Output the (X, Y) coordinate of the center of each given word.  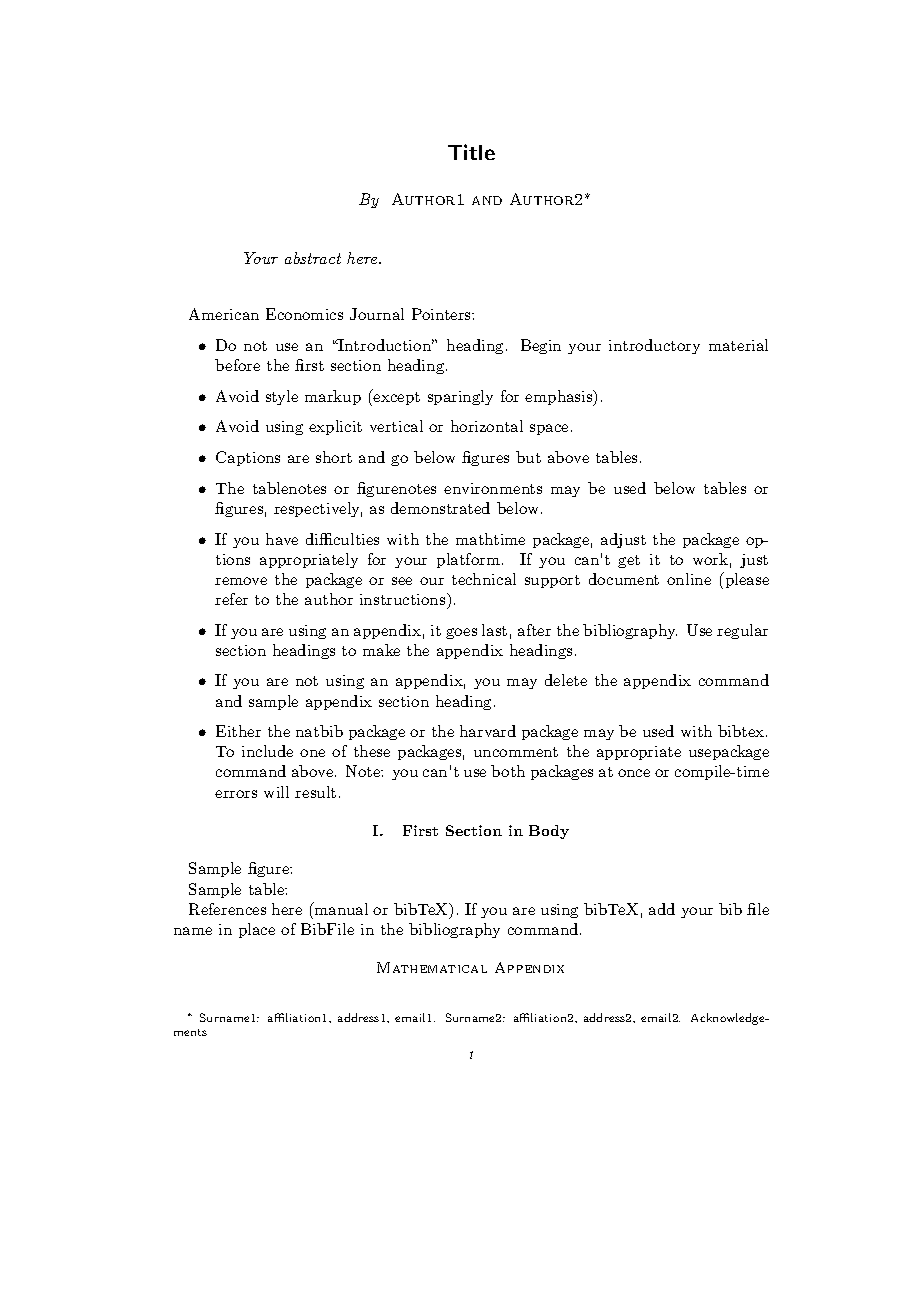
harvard (488, 731)
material (738, 345)
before (237, 365)
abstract (313, 258)
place (257, 930)
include (267, 751)
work (710, 559)
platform (468, 560)
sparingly (460, 397)
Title (471, 152)
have (282, 539)
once (634, 773)
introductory (654, 346)
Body (549, 832)
